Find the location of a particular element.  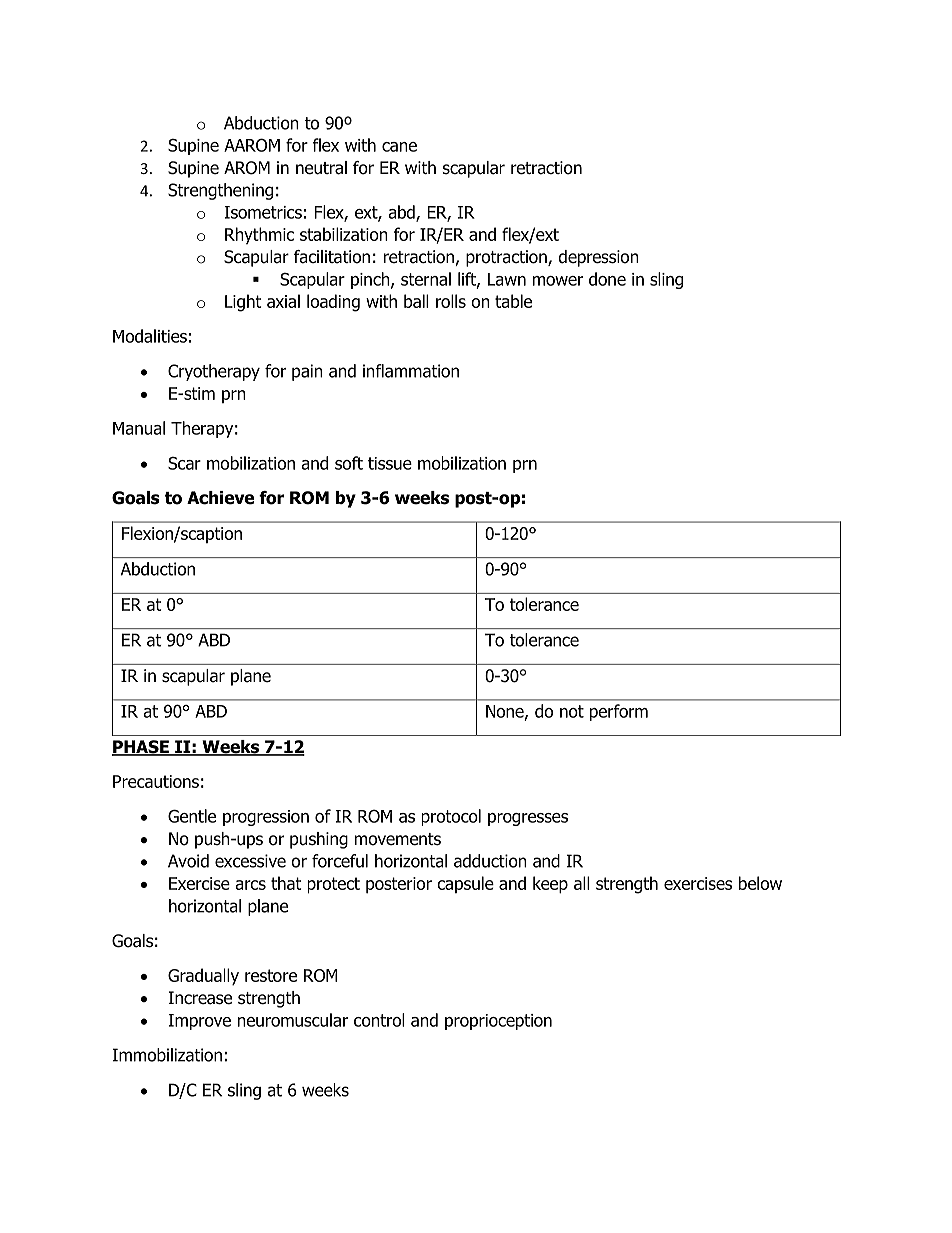

not is located at coordinates (572, 711).
